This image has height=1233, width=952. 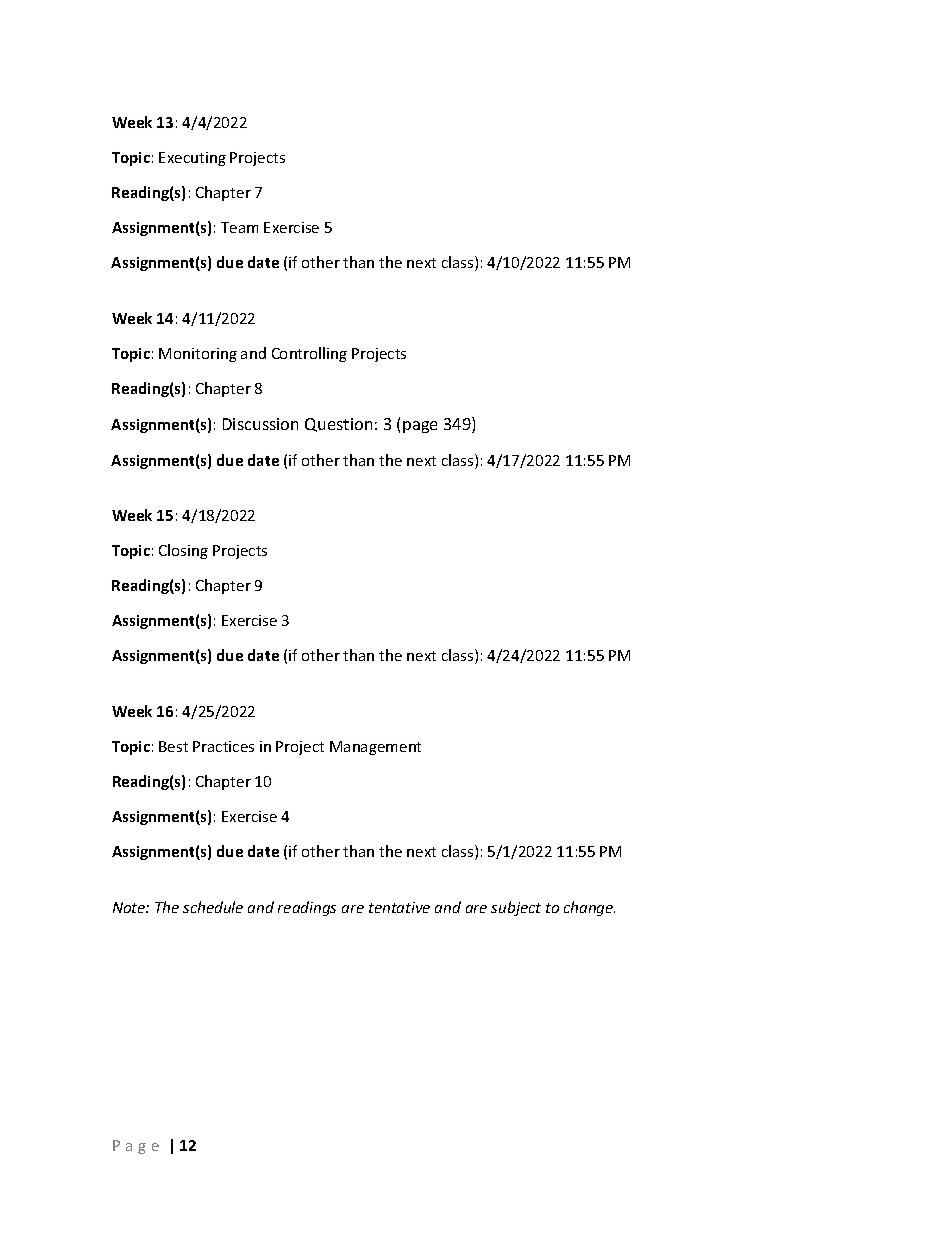 I want to click on Best, so click(x=173, y=746).
